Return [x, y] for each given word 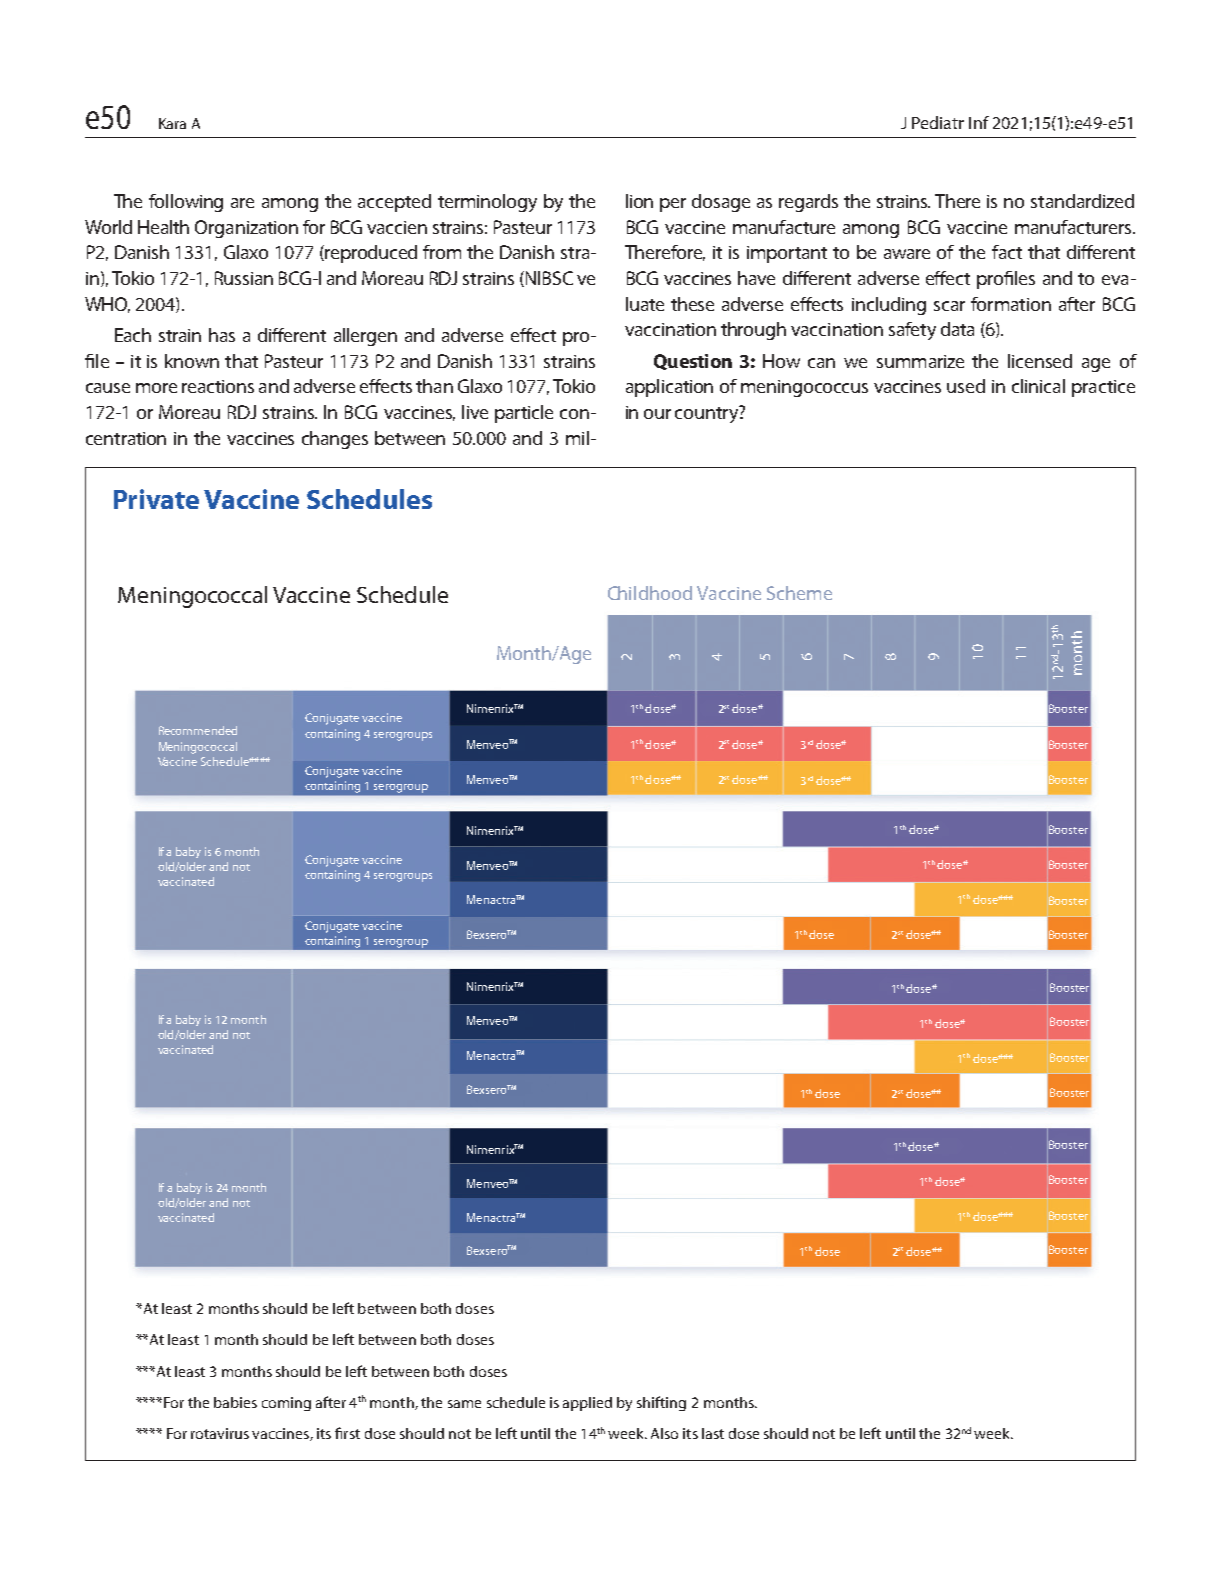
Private [156, 499]
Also [664, 1433]
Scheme [799, 593]
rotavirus [220, 1433]
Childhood [650, 593]
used [966, 386]
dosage [721, 203]
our [657, 414]
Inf [979, 122]
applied [587, 1404]
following [186, 203]
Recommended [198, 730]
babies [235, 1402]
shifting [661, 1403]
